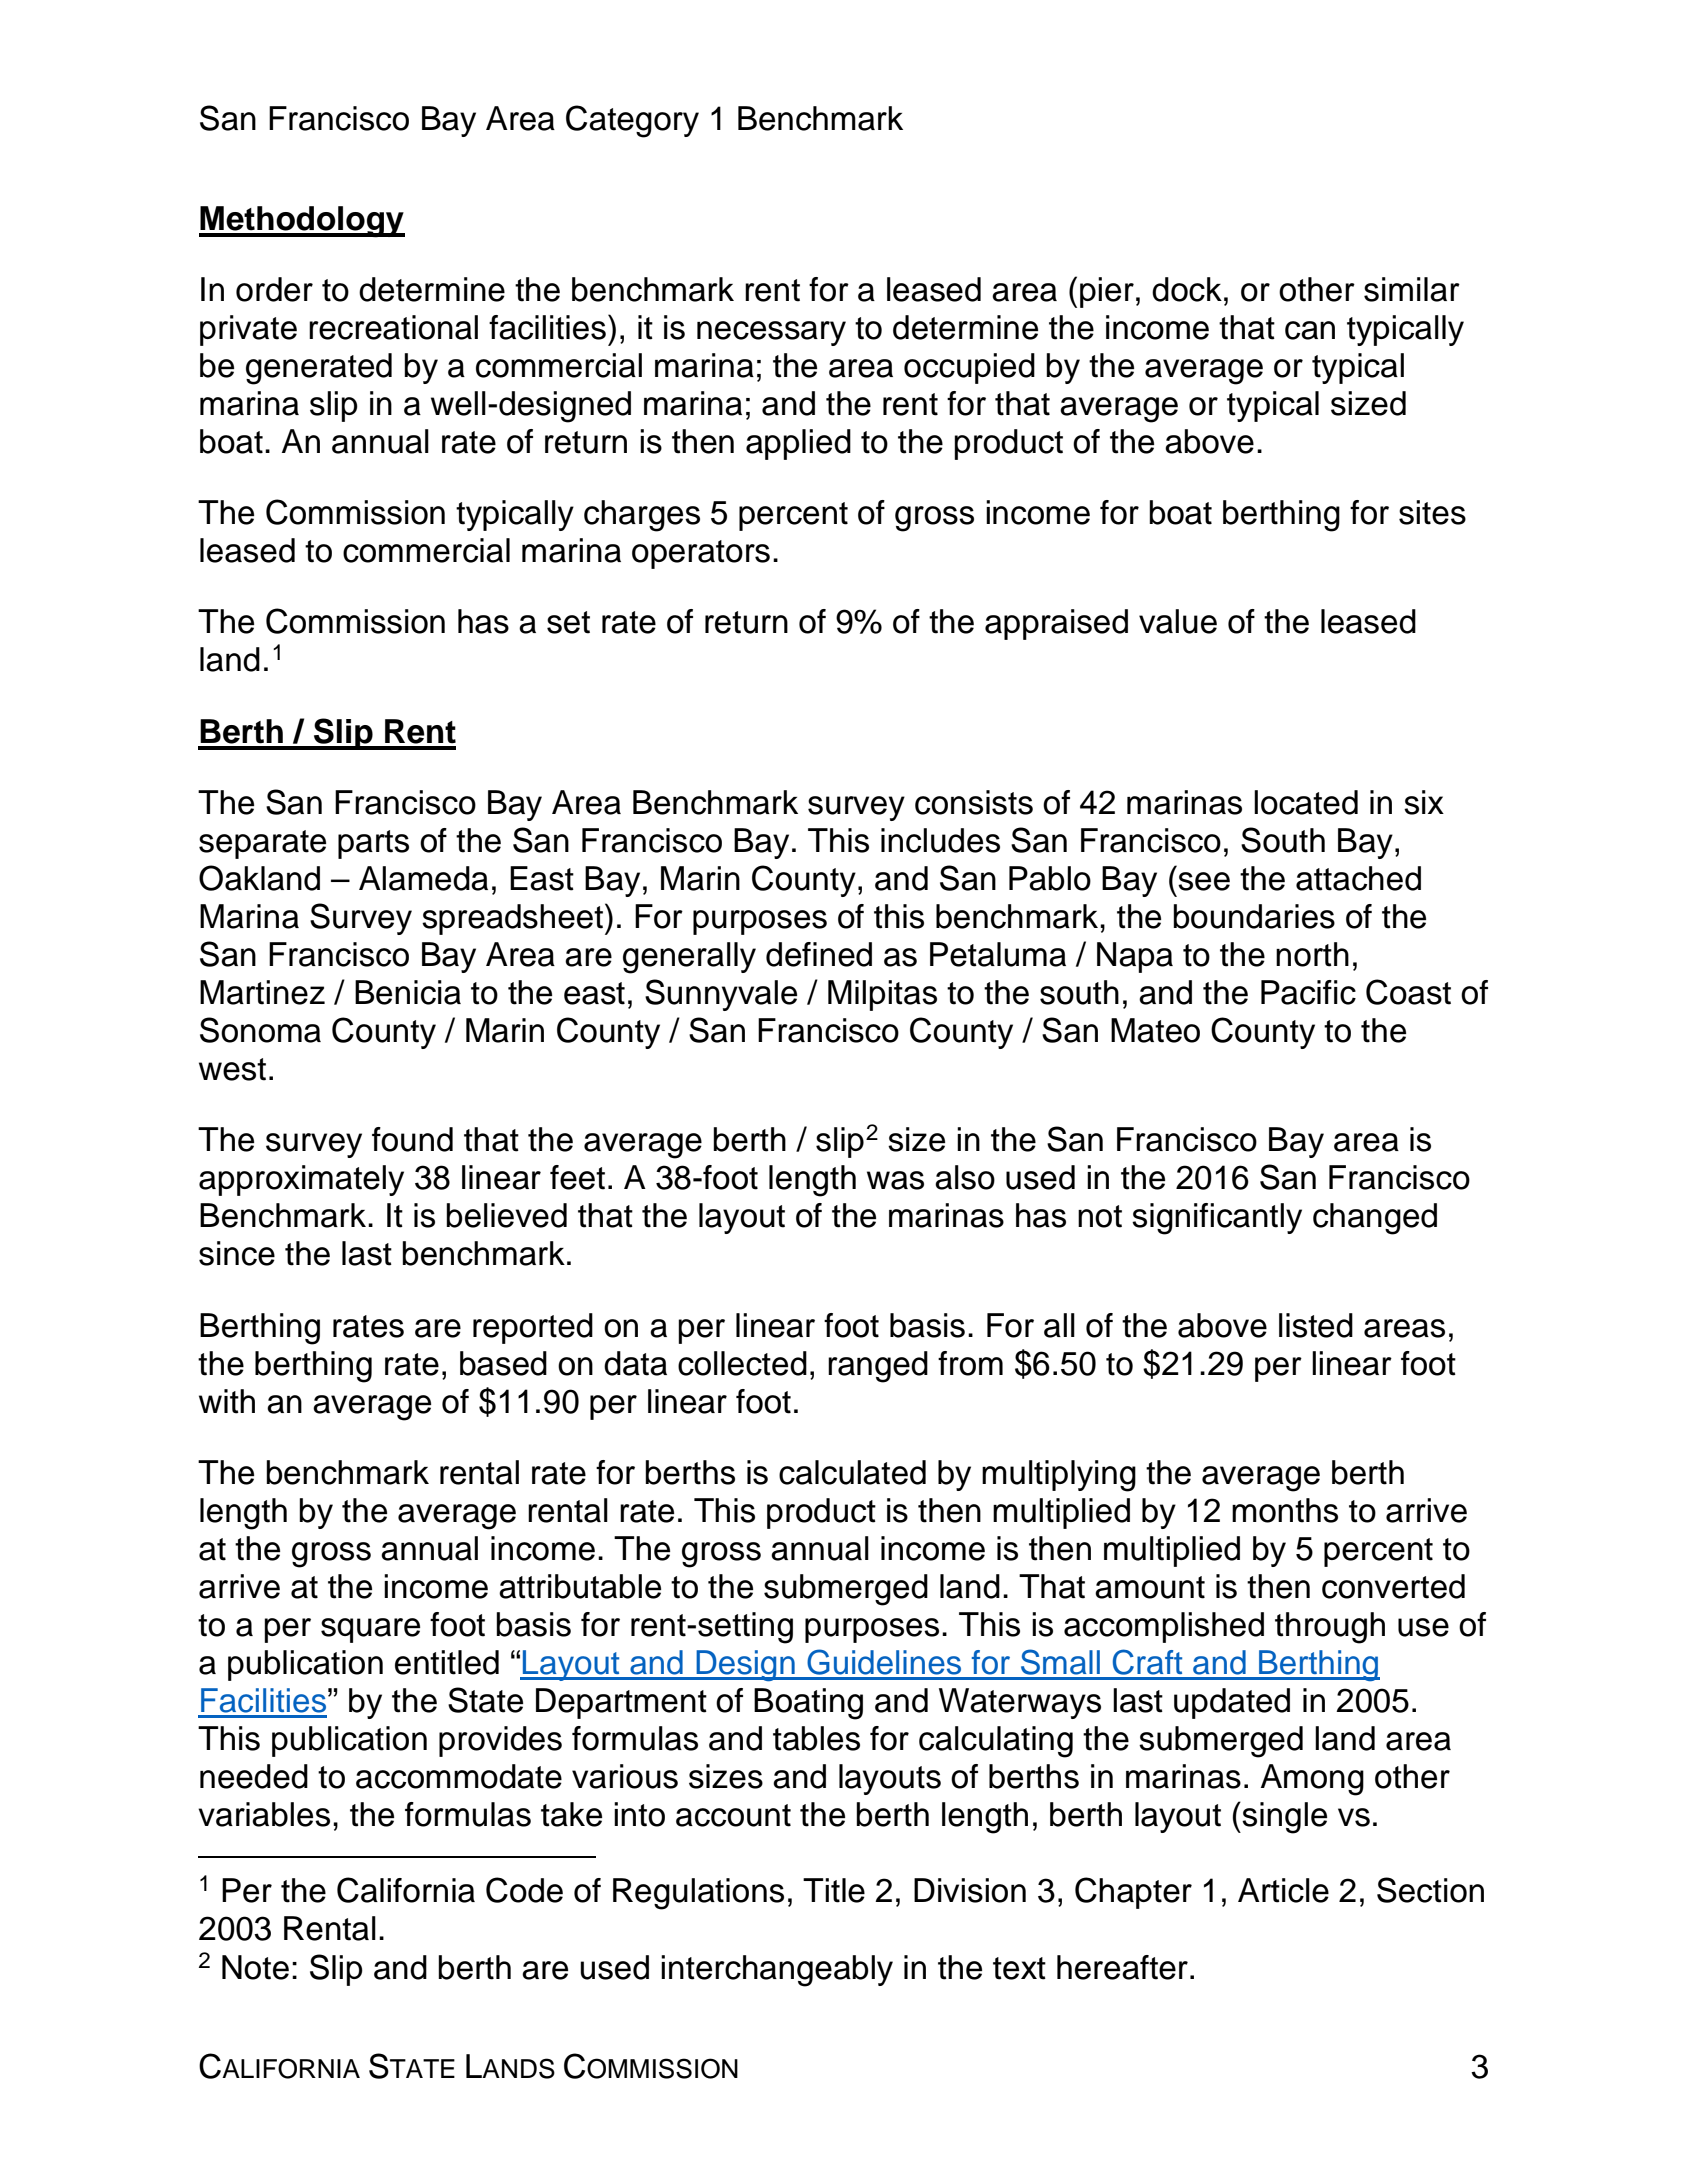 The height and width of the screenshot is (2184, 1688). Describe the element at coordinates (408, 992) in the screenshot. I see `Benicia` at that location.
